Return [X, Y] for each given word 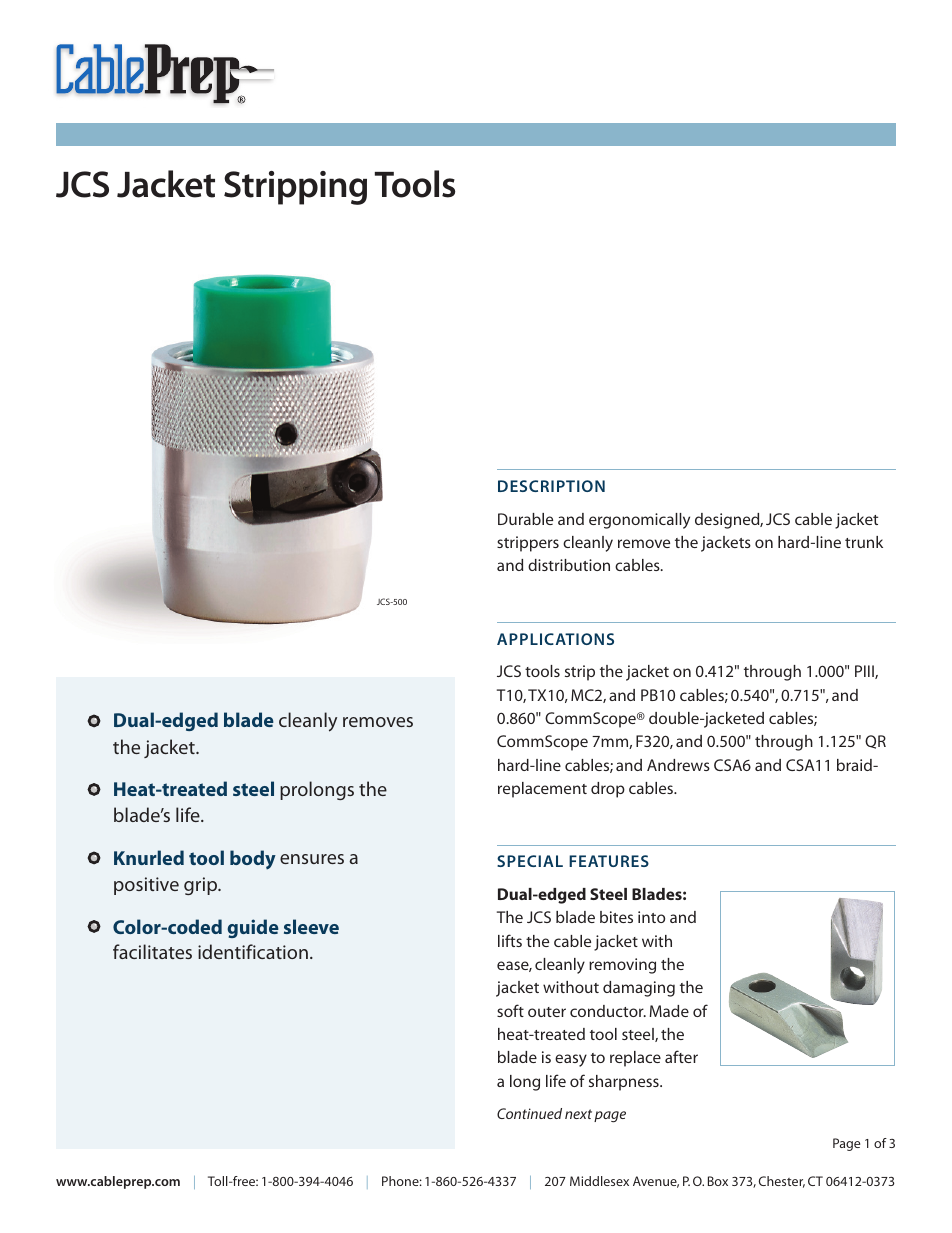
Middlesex [599, 1181]
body [253, 860]
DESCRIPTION [551, 486]
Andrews [678, 765]
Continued [529, 1113]
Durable [525, 519]
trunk [864, 542]
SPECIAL [530, 861]
